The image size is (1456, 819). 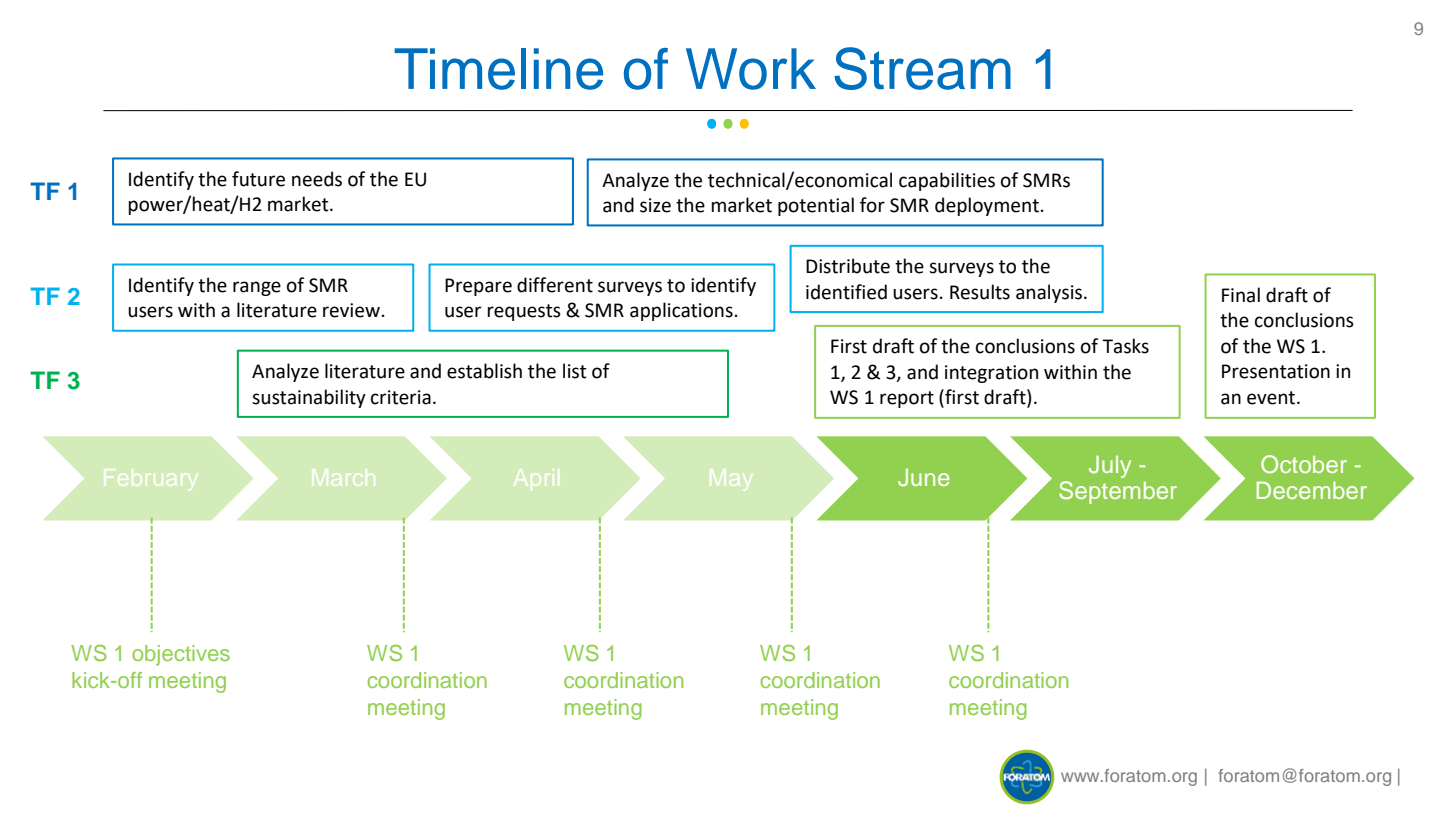 I want to click on Timeline, so click(x=498, y=69).
